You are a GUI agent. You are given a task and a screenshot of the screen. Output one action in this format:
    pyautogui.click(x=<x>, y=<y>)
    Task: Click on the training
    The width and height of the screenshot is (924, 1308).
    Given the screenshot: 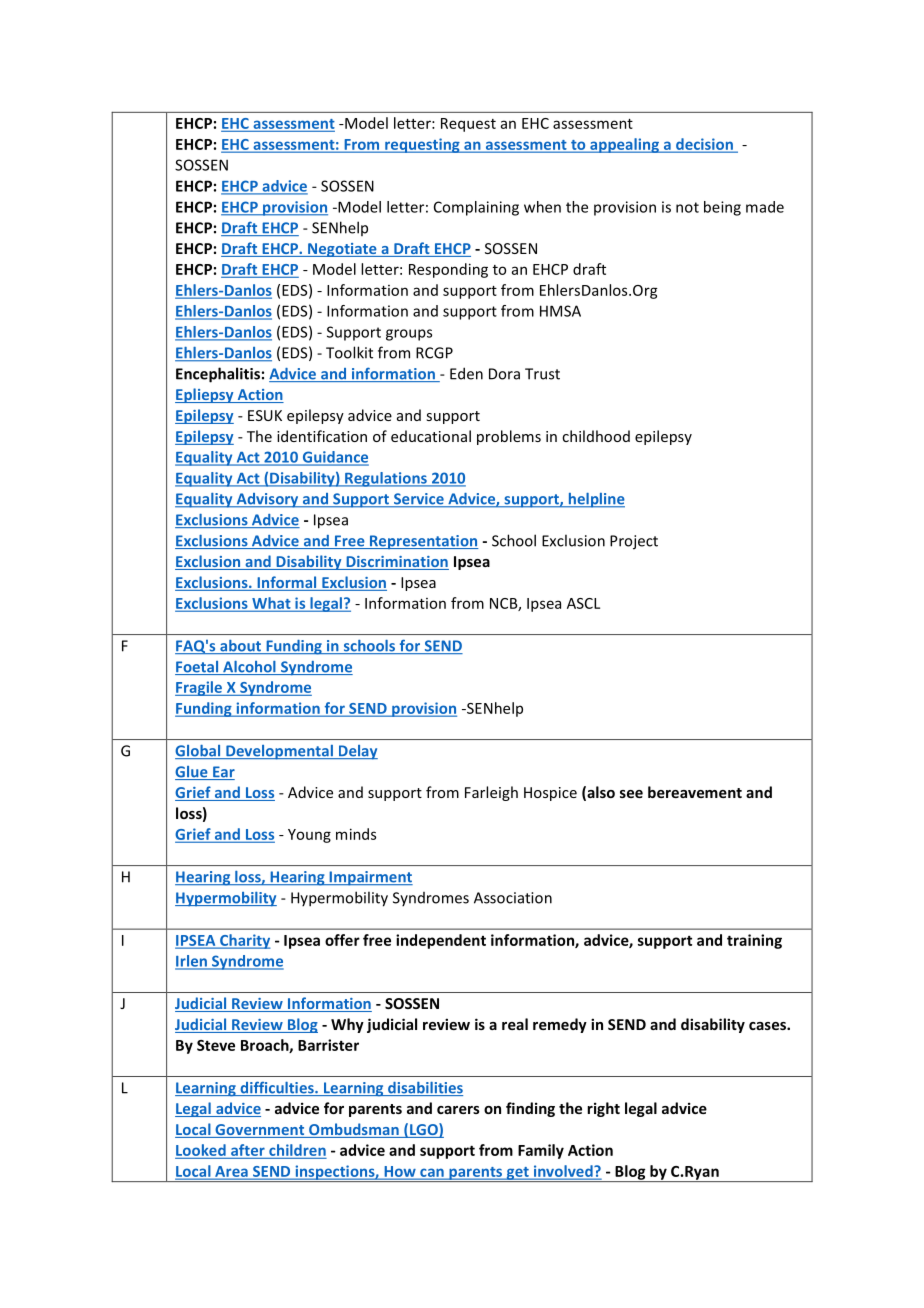 What is the action you would take?
    pyautogui.click(x=754, y=941)
